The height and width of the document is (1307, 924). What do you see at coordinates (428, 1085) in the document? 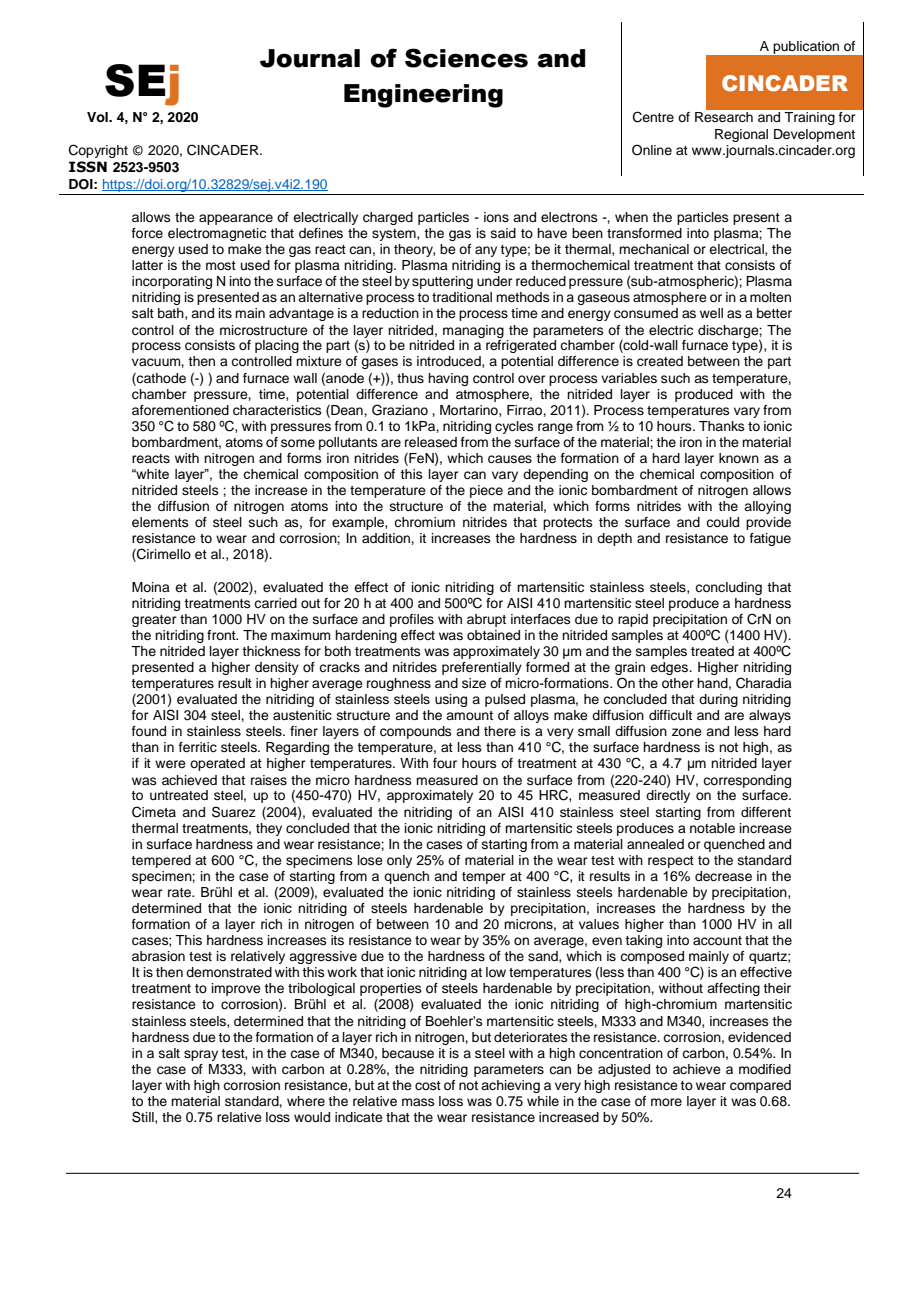
I see `cost` at bounding box center [428, 1085].
